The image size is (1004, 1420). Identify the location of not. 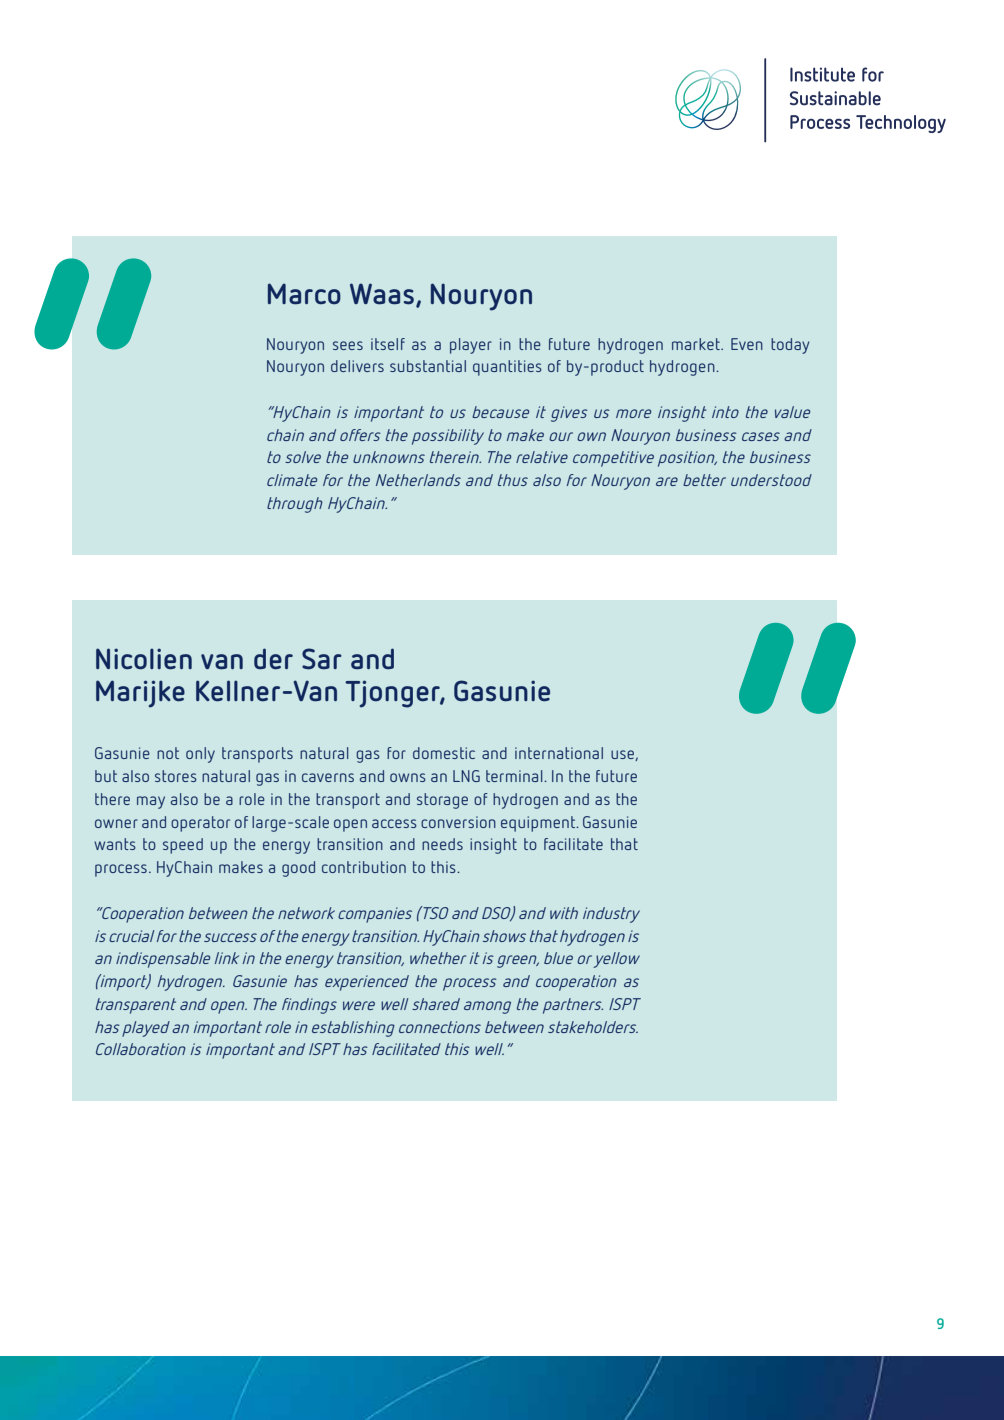
(168, 753).
